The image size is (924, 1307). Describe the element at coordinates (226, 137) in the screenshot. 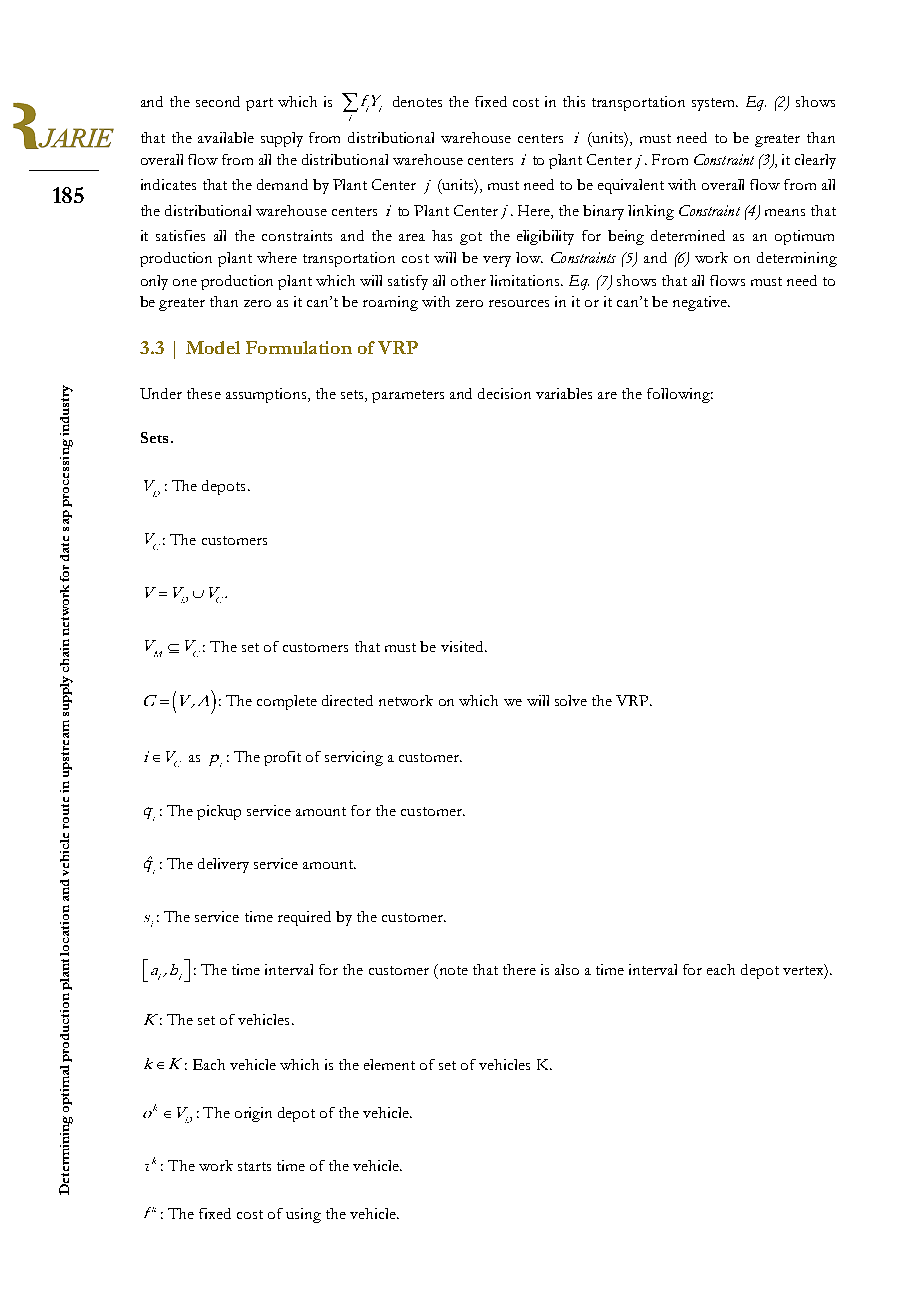

I see `available` at that location.
